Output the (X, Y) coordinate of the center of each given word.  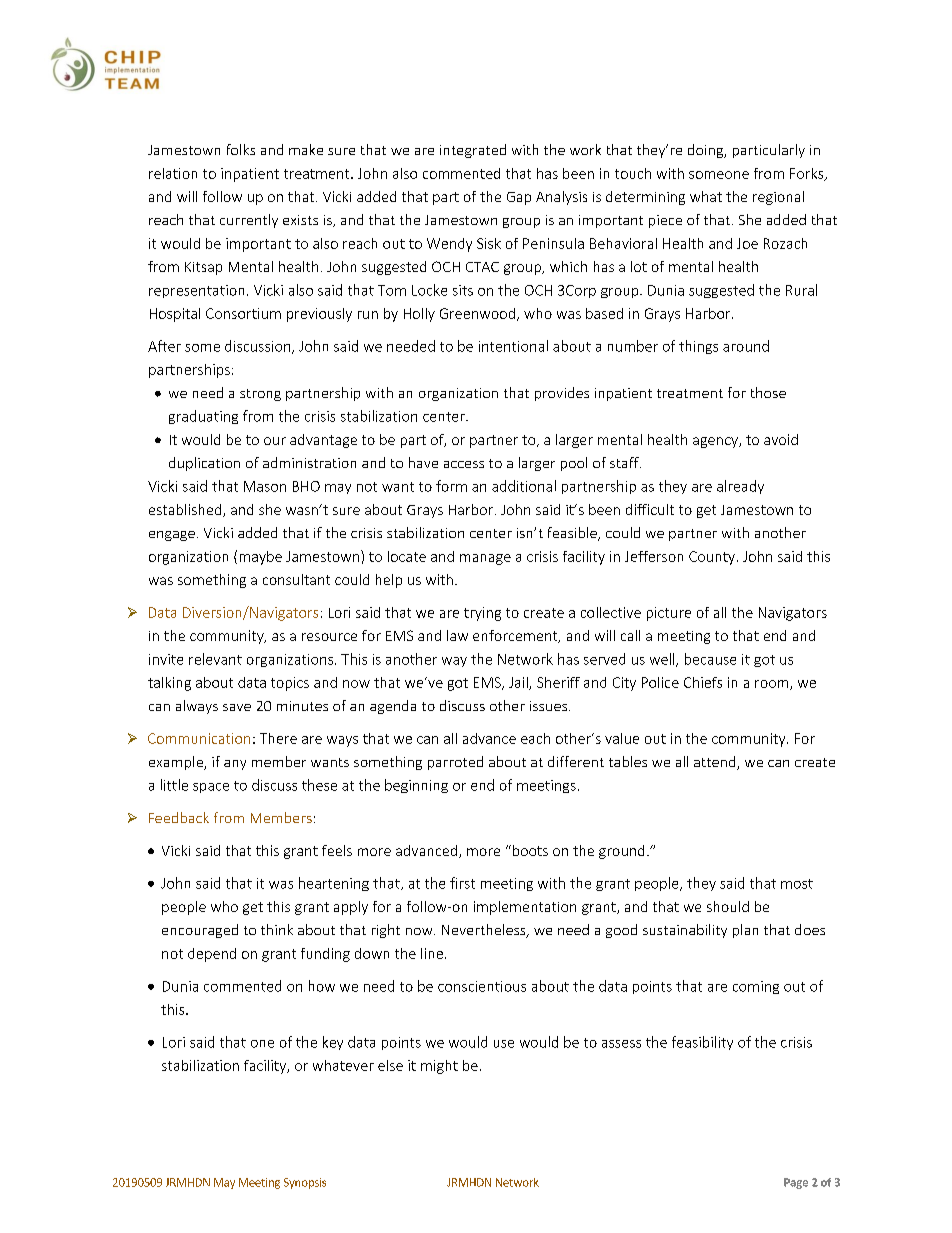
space (211, 788)
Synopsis (305, 1183)
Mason (265, 486)
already (740, 487)
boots (529, 850)
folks (241, 149)
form (451, 486)
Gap (519, 198)
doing (707, 151)
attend (716, 763)
